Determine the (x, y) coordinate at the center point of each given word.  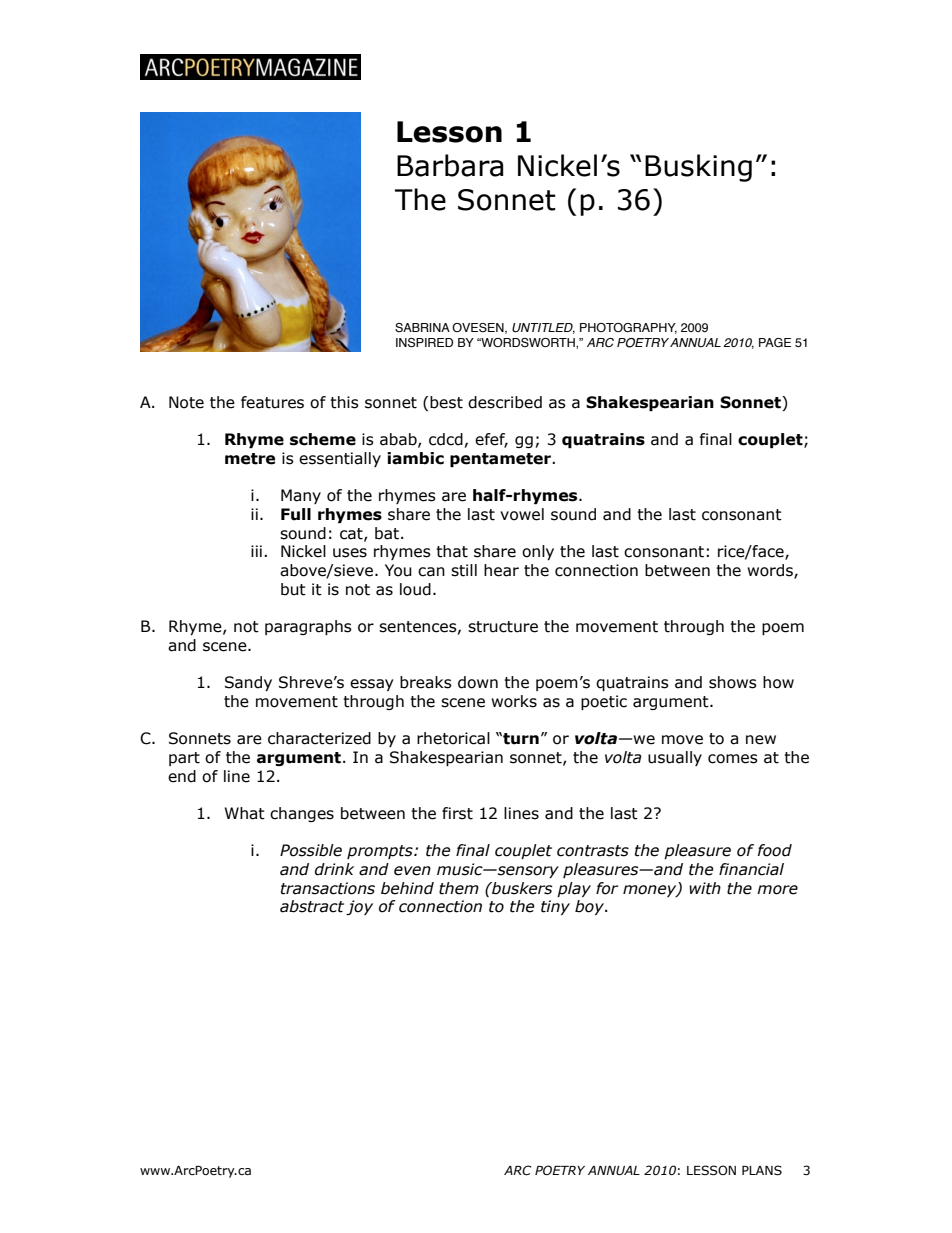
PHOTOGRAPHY (628, 328)
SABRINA (422, 327)
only (538, 552)
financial (751, 869)
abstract (312, 906)
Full (296, 514)
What (245, 813)
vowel (522, 514)
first (457, 813)
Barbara (450, 165)
